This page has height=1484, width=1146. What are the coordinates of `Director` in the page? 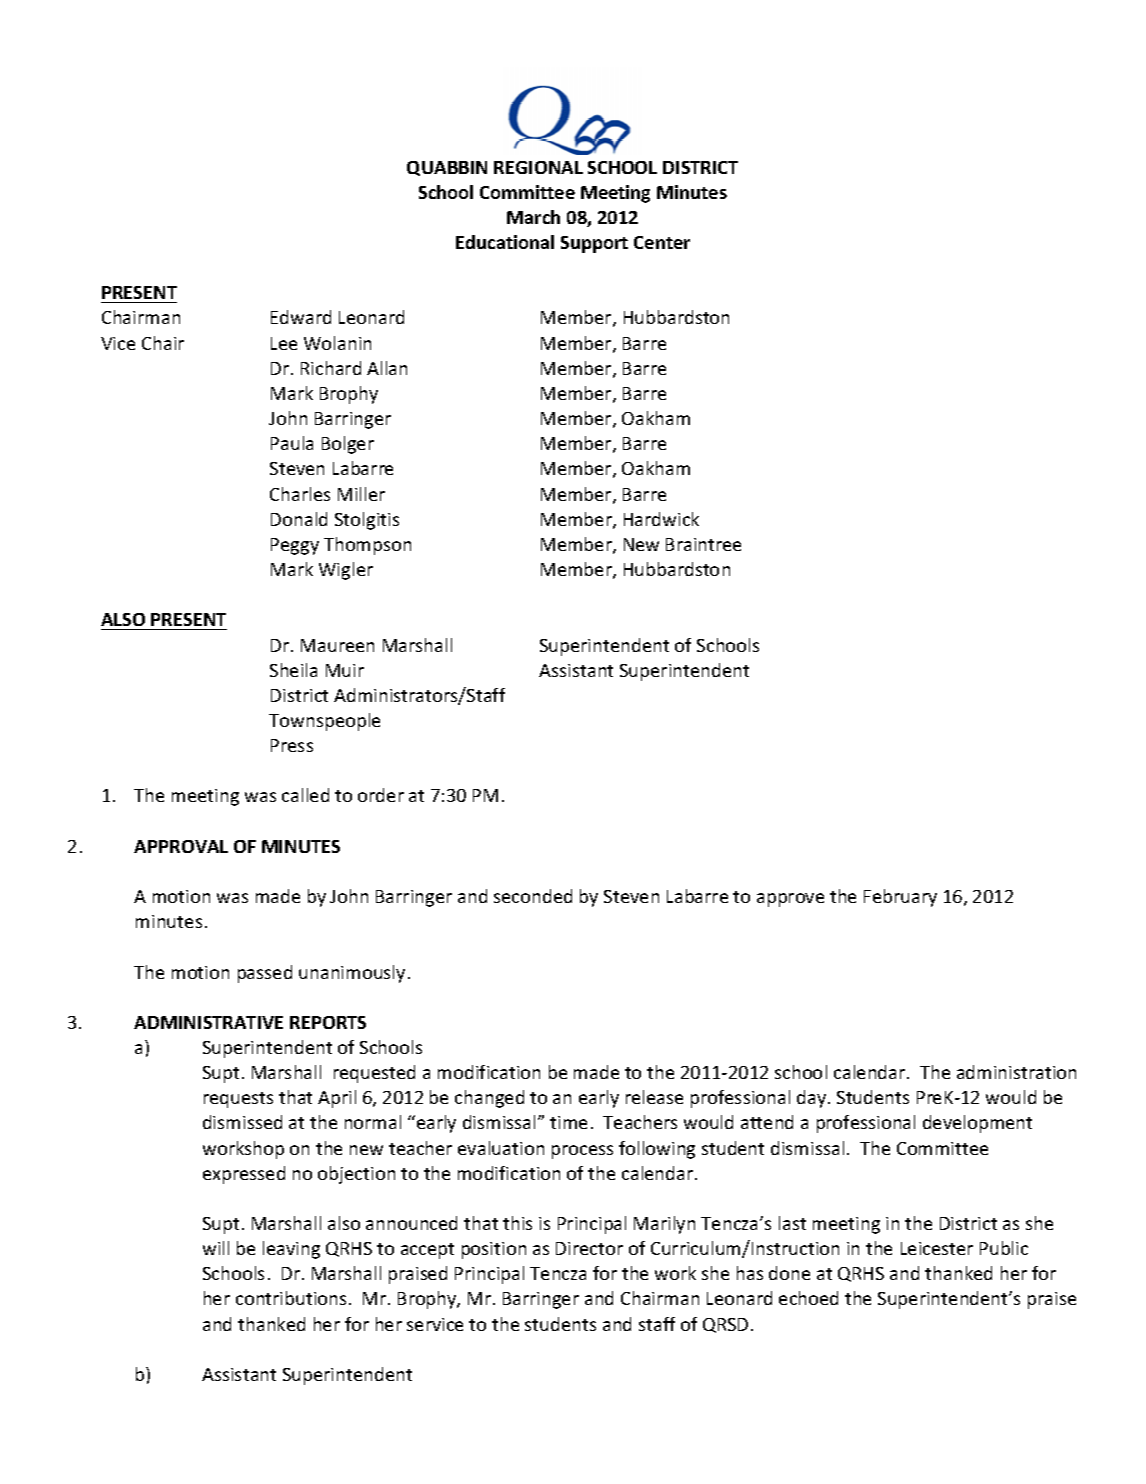 It's located at (589, 1248).
